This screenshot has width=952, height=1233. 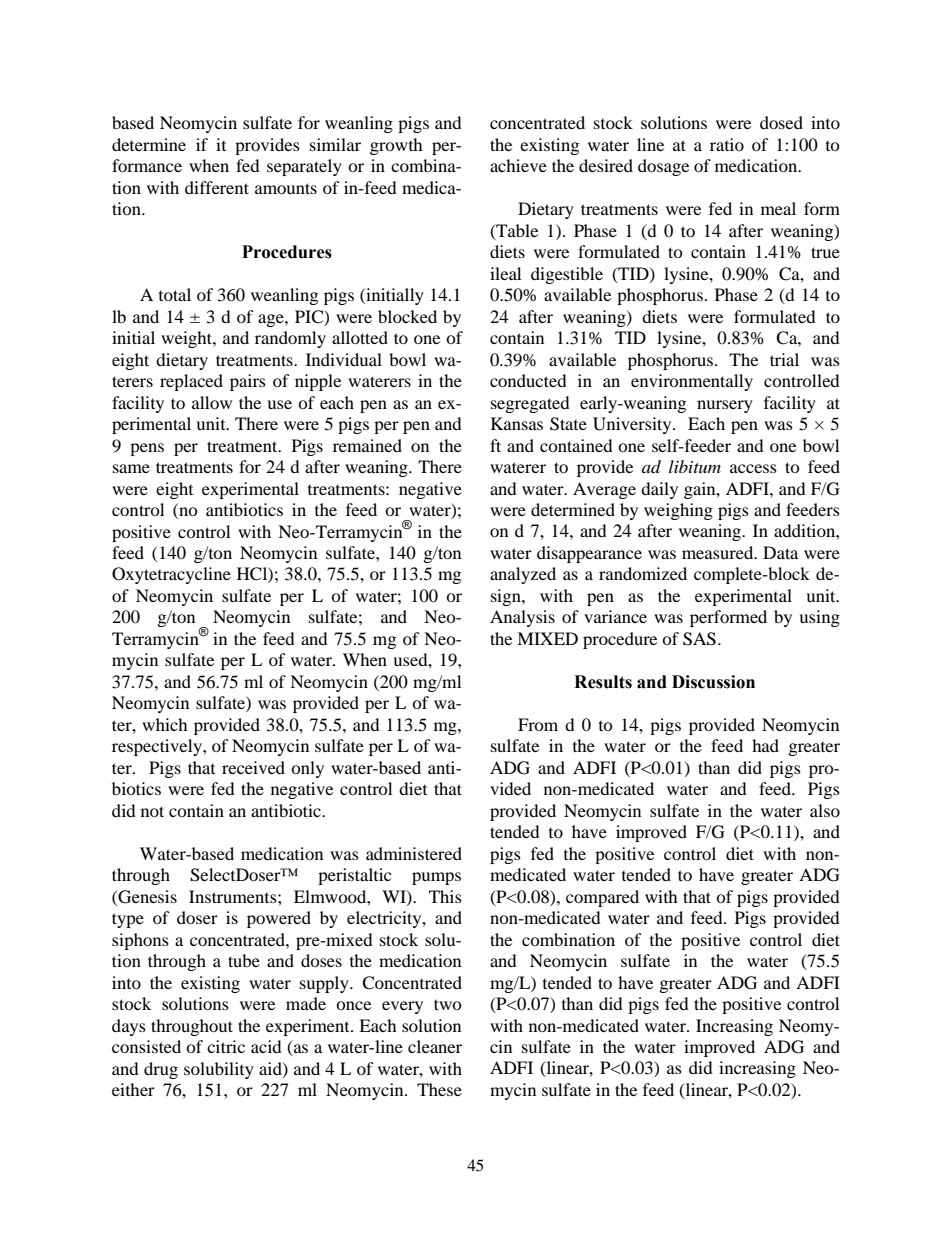 I want to click on citric, so click(x=226, y=1046).
